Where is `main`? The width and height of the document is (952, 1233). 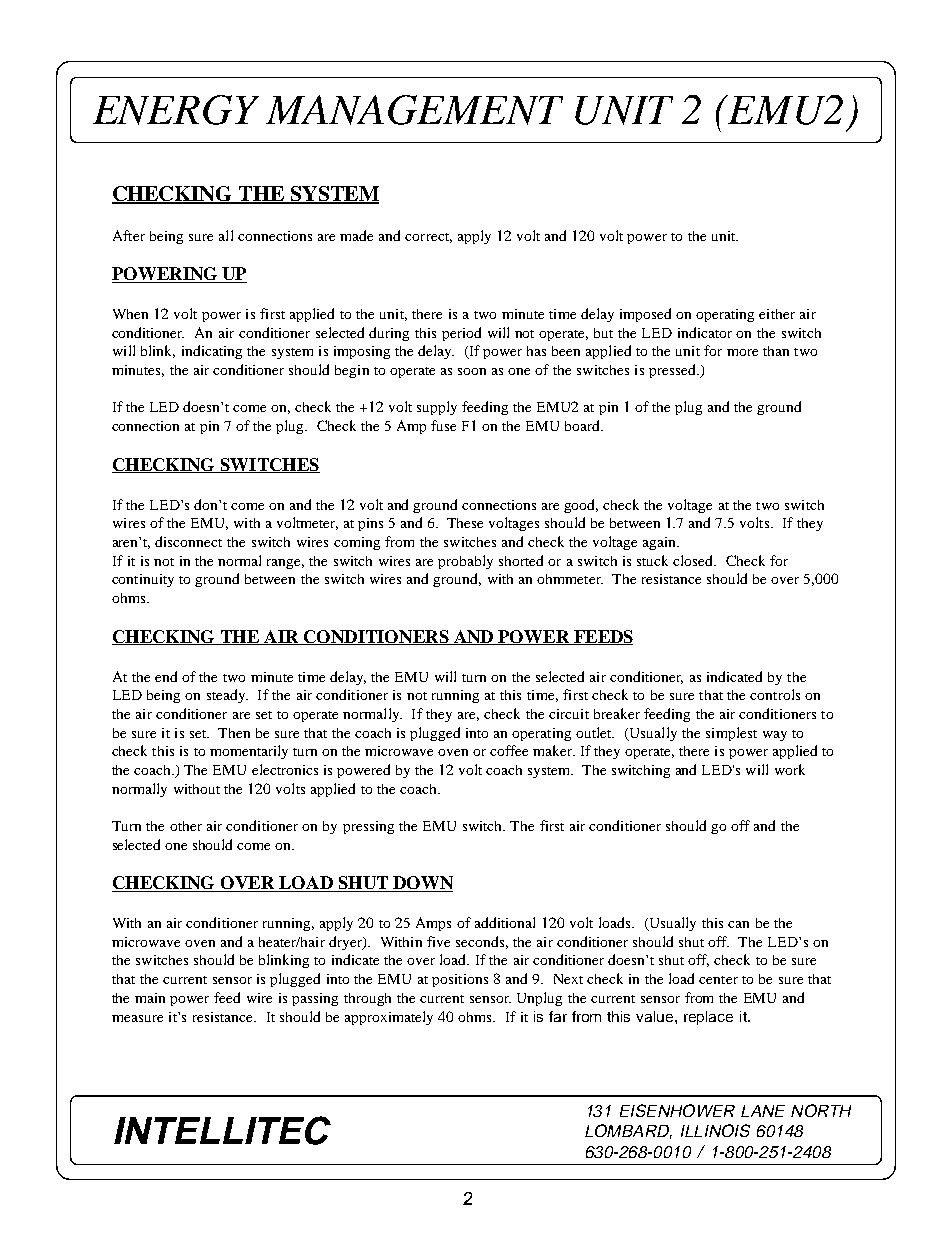
main is located at coordinates (150, 998).
